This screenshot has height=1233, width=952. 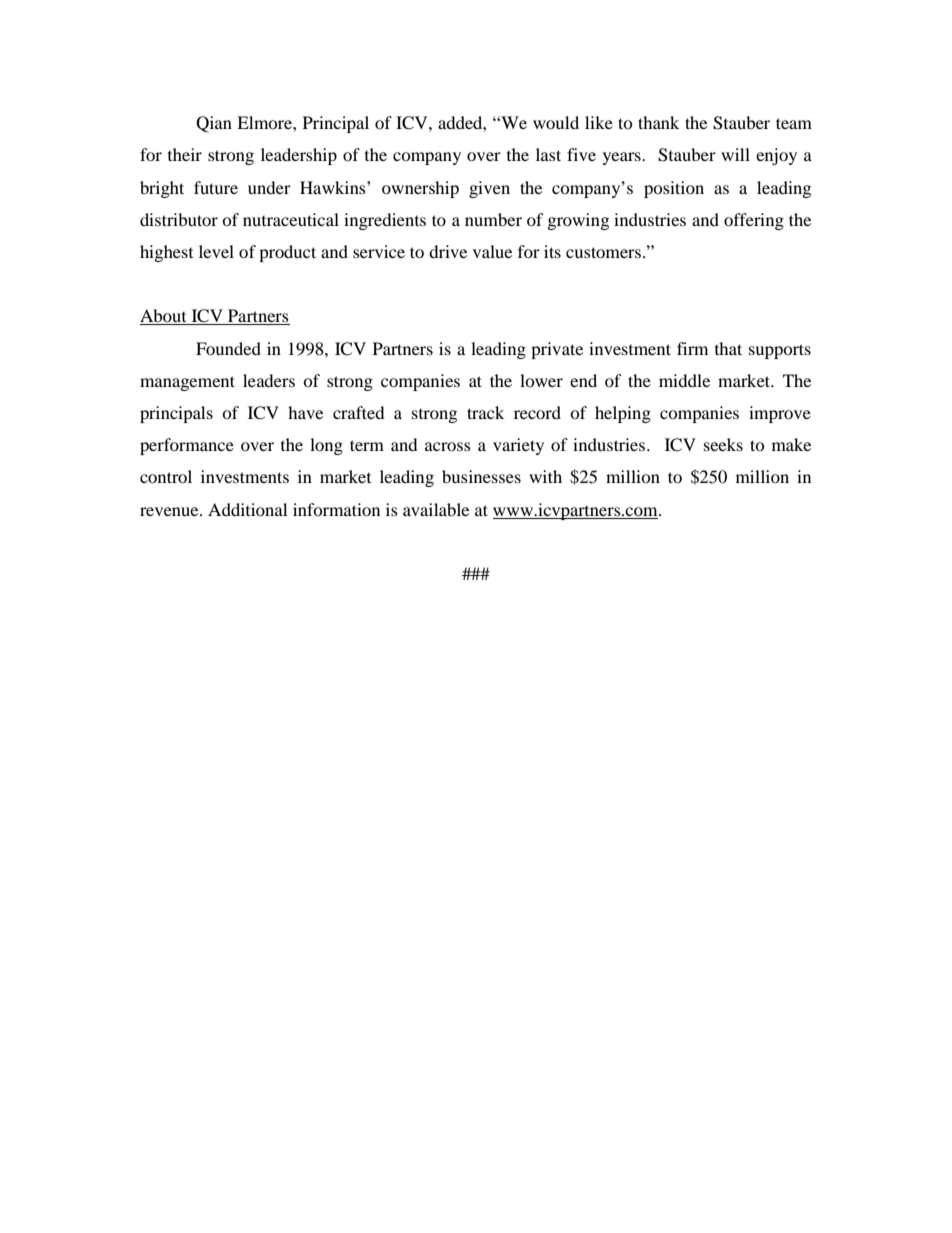 I want to click on value, so click(x=492, y=251).
